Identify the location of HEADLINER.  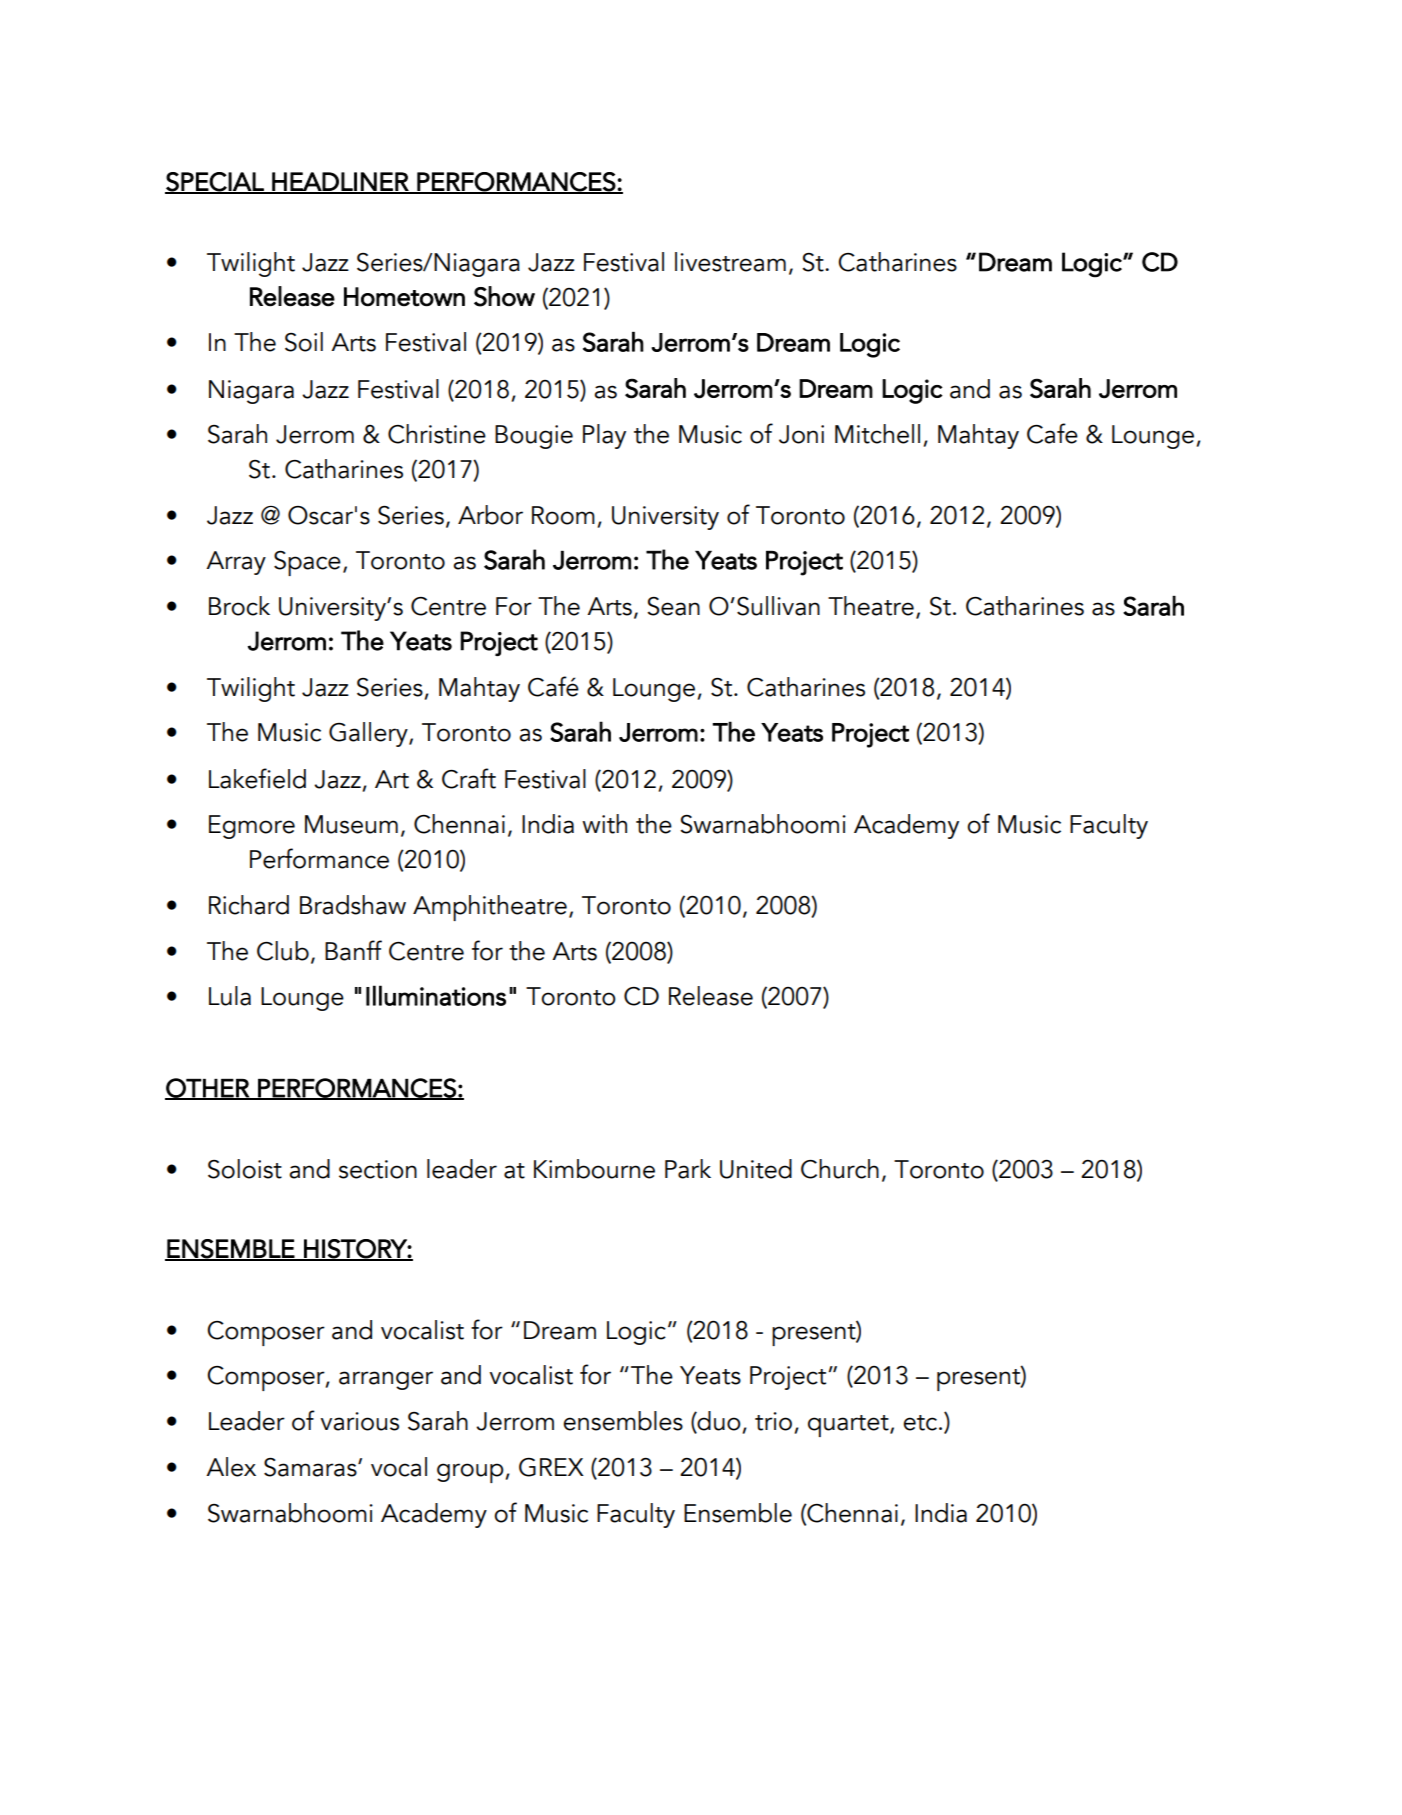
(340, 182).
